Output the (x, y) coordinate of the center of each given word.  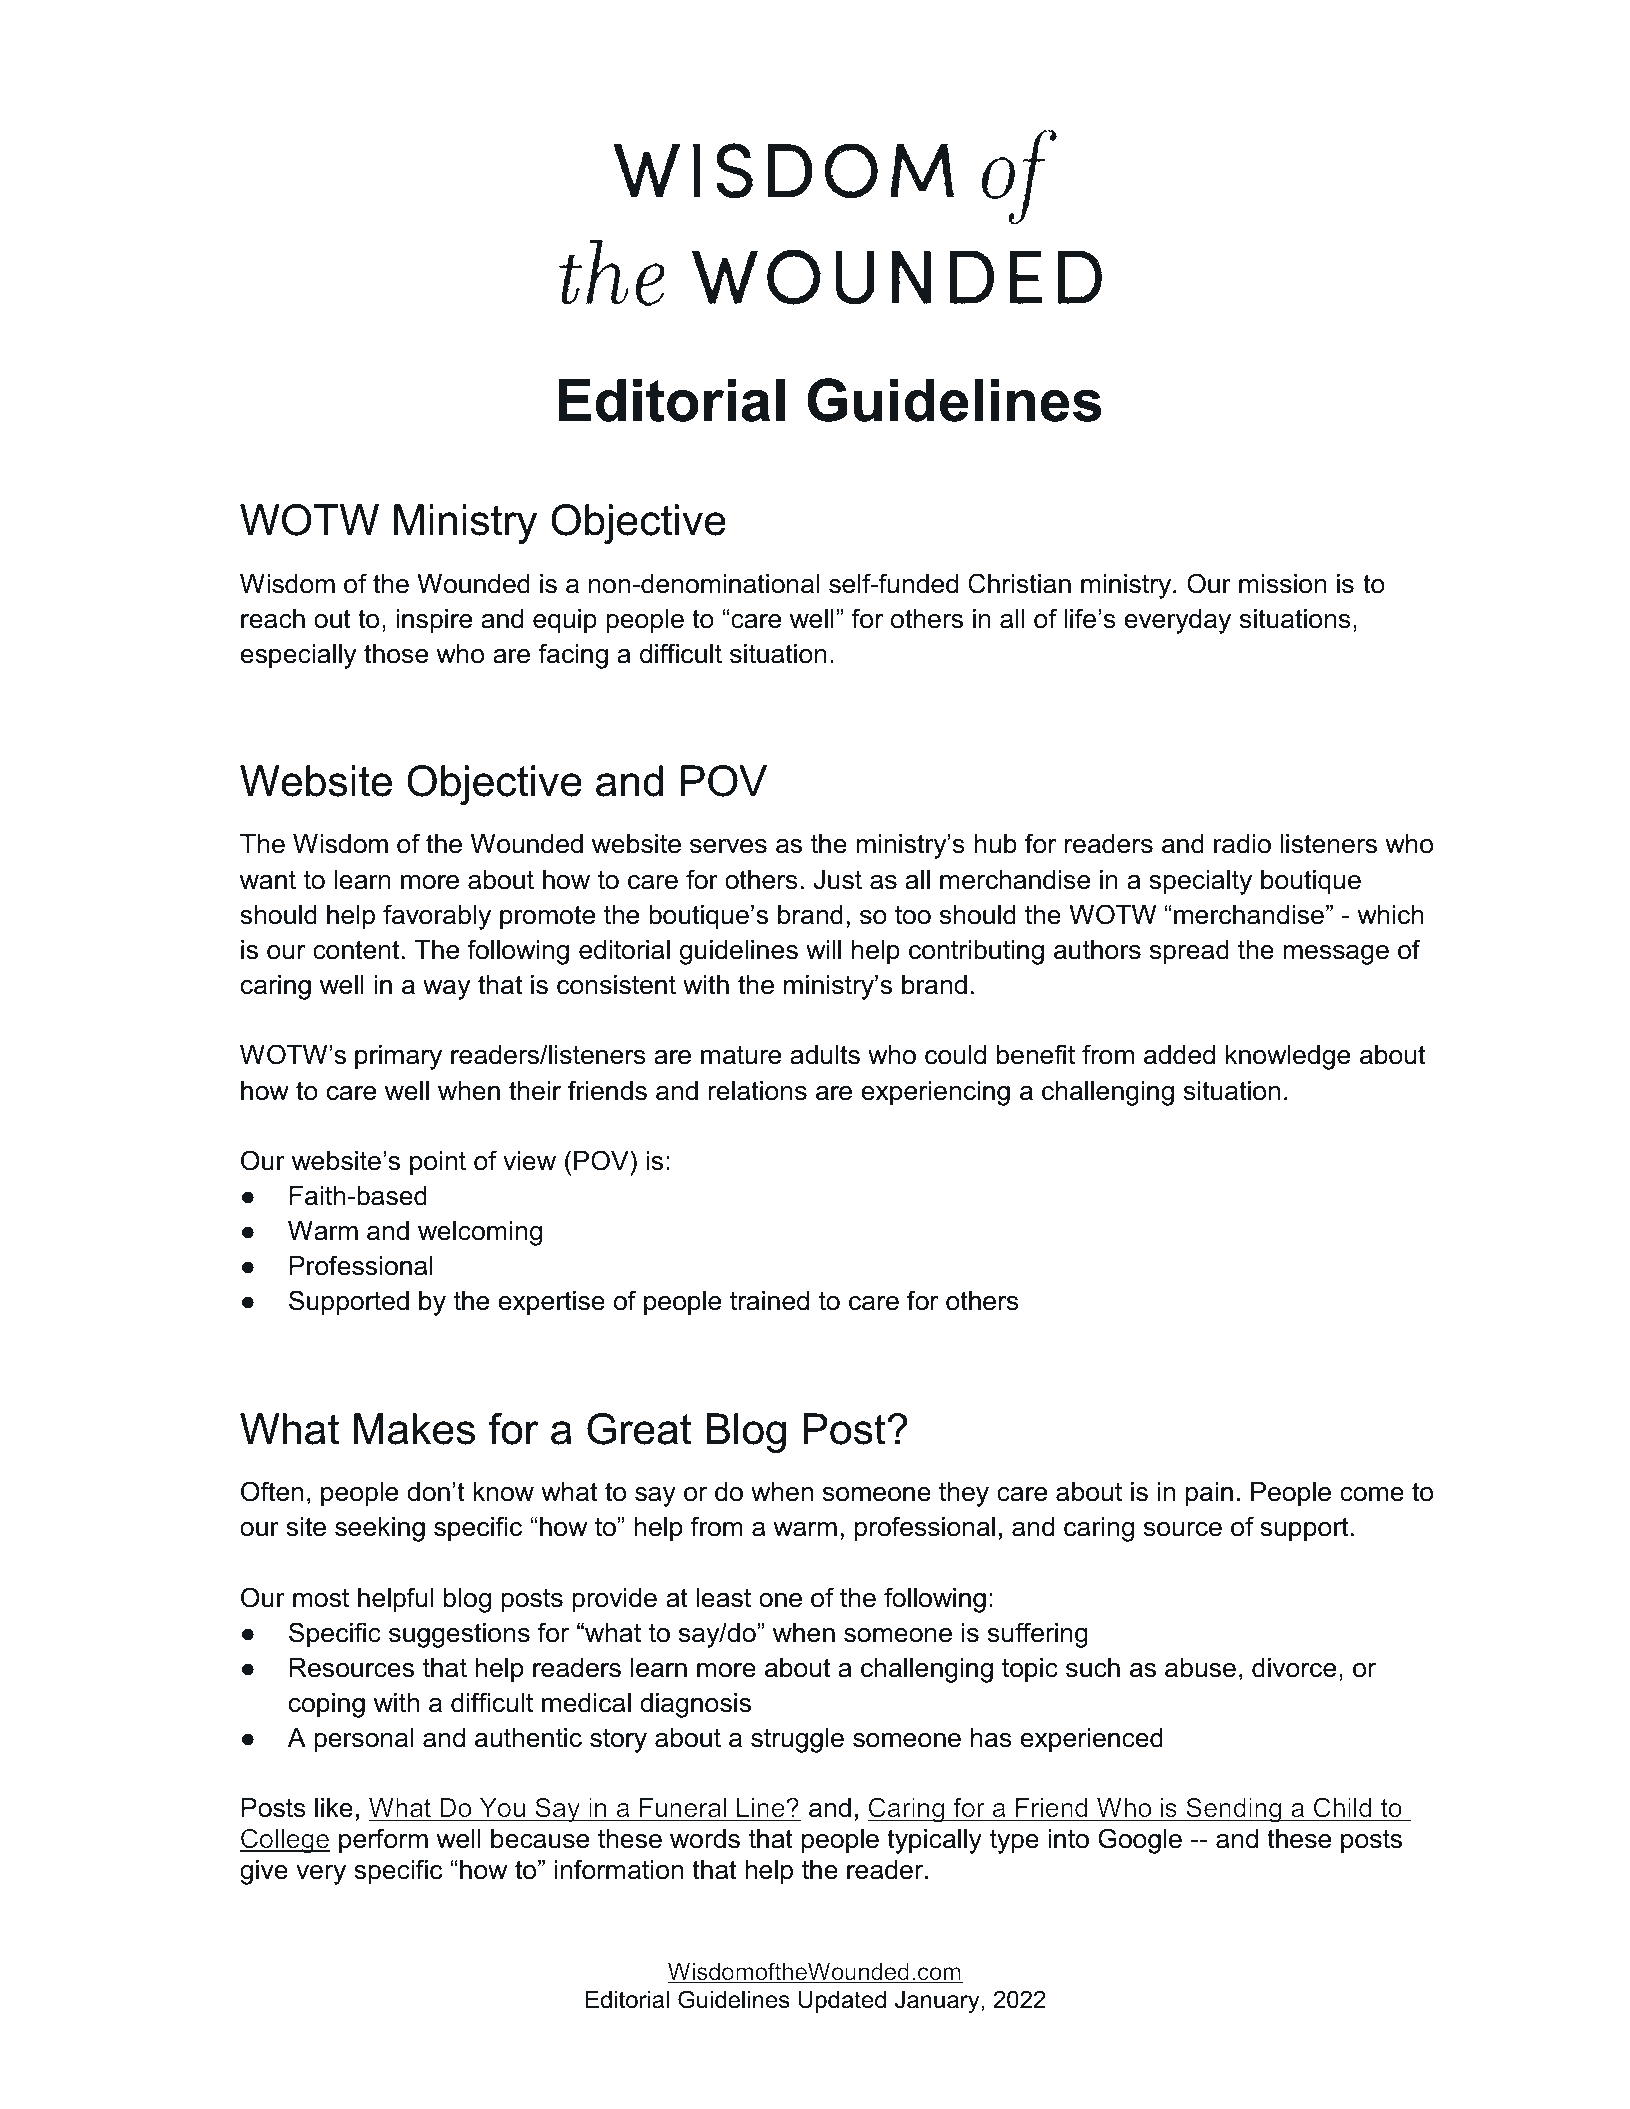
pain (1209, 1494)
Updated (842, 2002)
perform (383, 1841)
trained (769, 1301)
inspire (434, 621)
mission (1283, 584)
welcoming (480, 1233)
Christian (1019, 583)
